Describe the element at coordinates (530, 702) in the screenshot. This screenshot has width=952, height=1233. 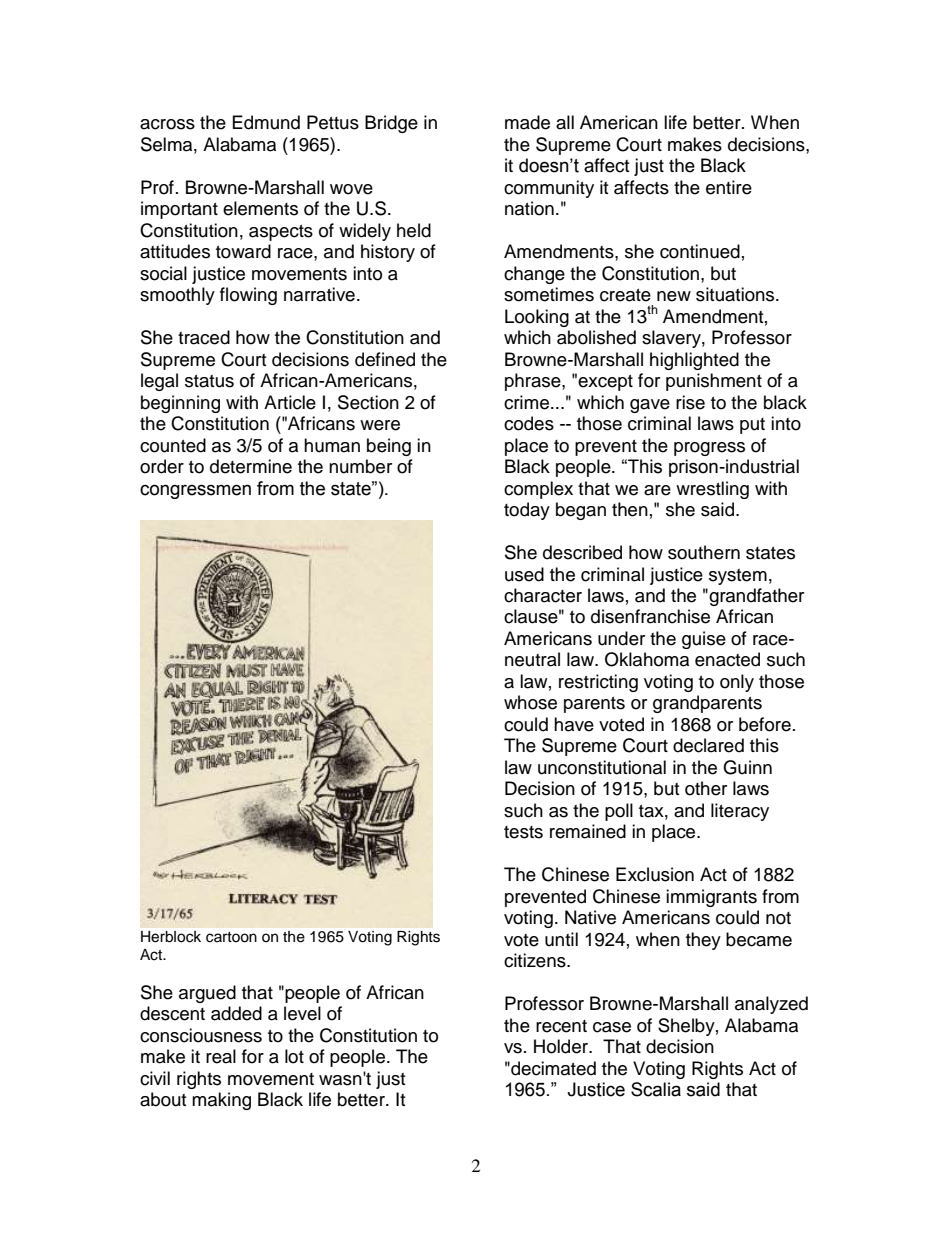
I see `whose` at that location.
